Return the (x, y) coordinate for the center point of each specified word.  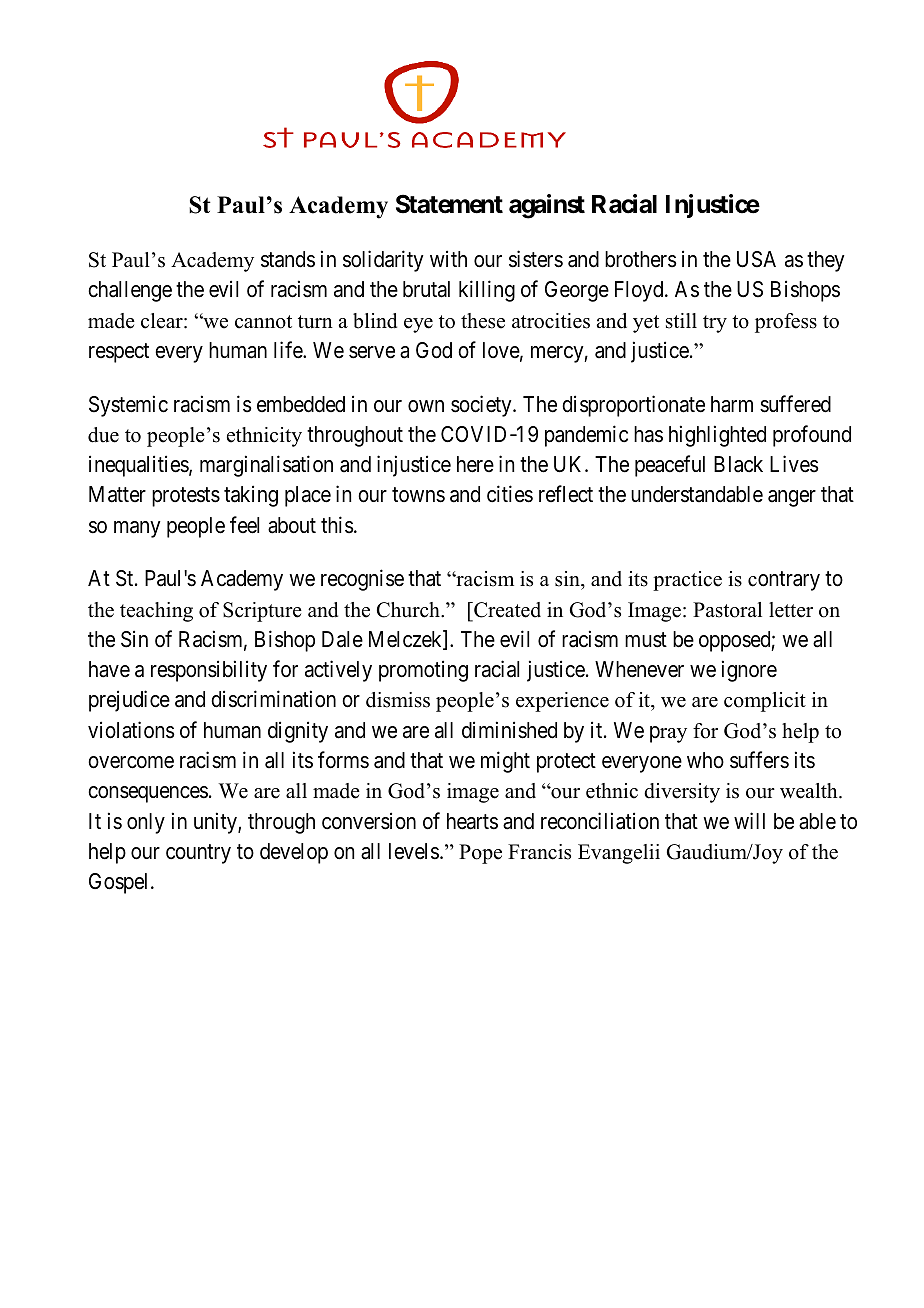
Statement (449, 204)
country (198, 854)
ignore (749, 671)
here (475, 464)
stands (288, 259)
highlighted (717, 436)
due (103, 435)
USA (756, 259)
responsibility (209, 671)
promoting (423, 671)
